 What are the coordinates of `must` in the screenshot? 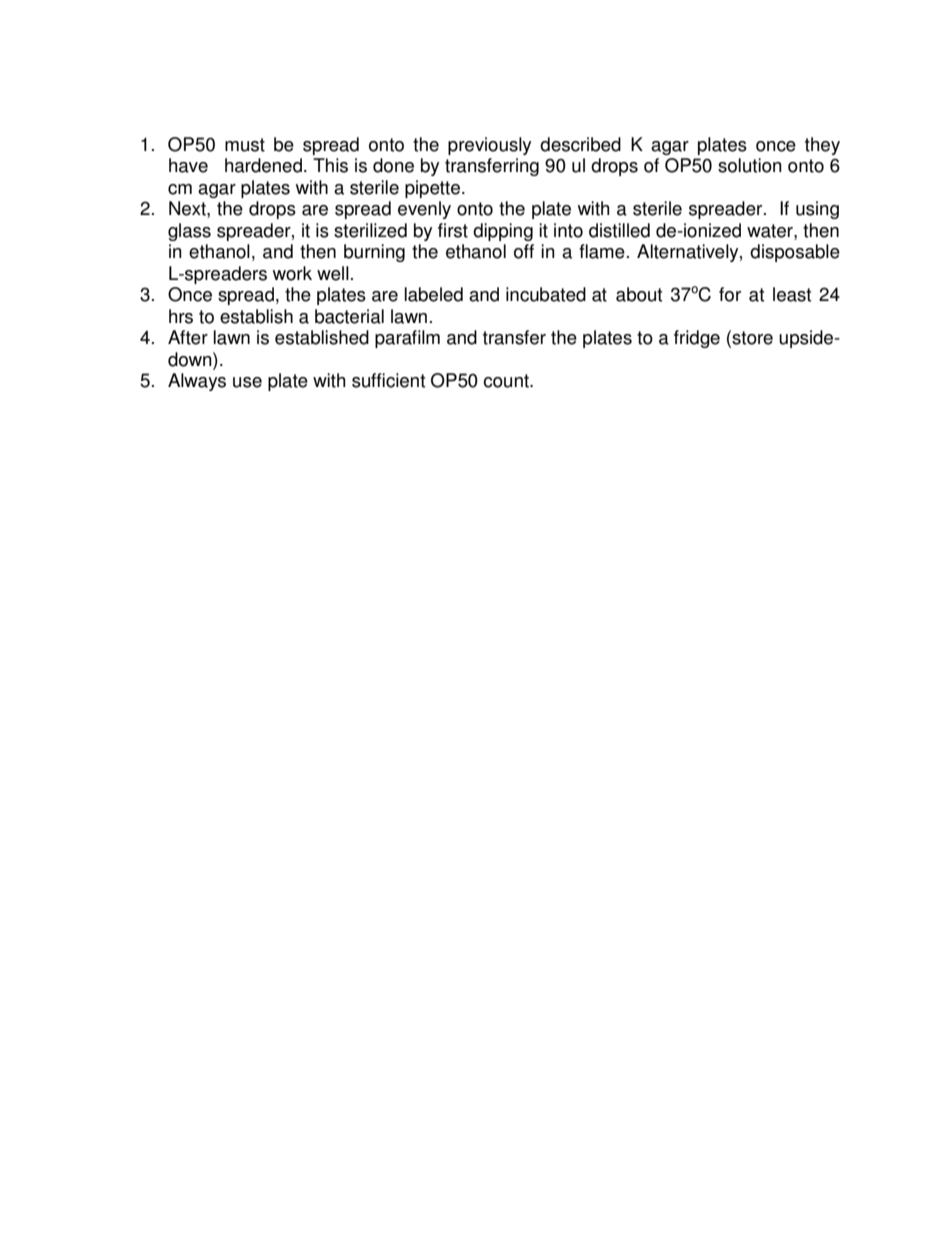 It's located at (245, 145).
